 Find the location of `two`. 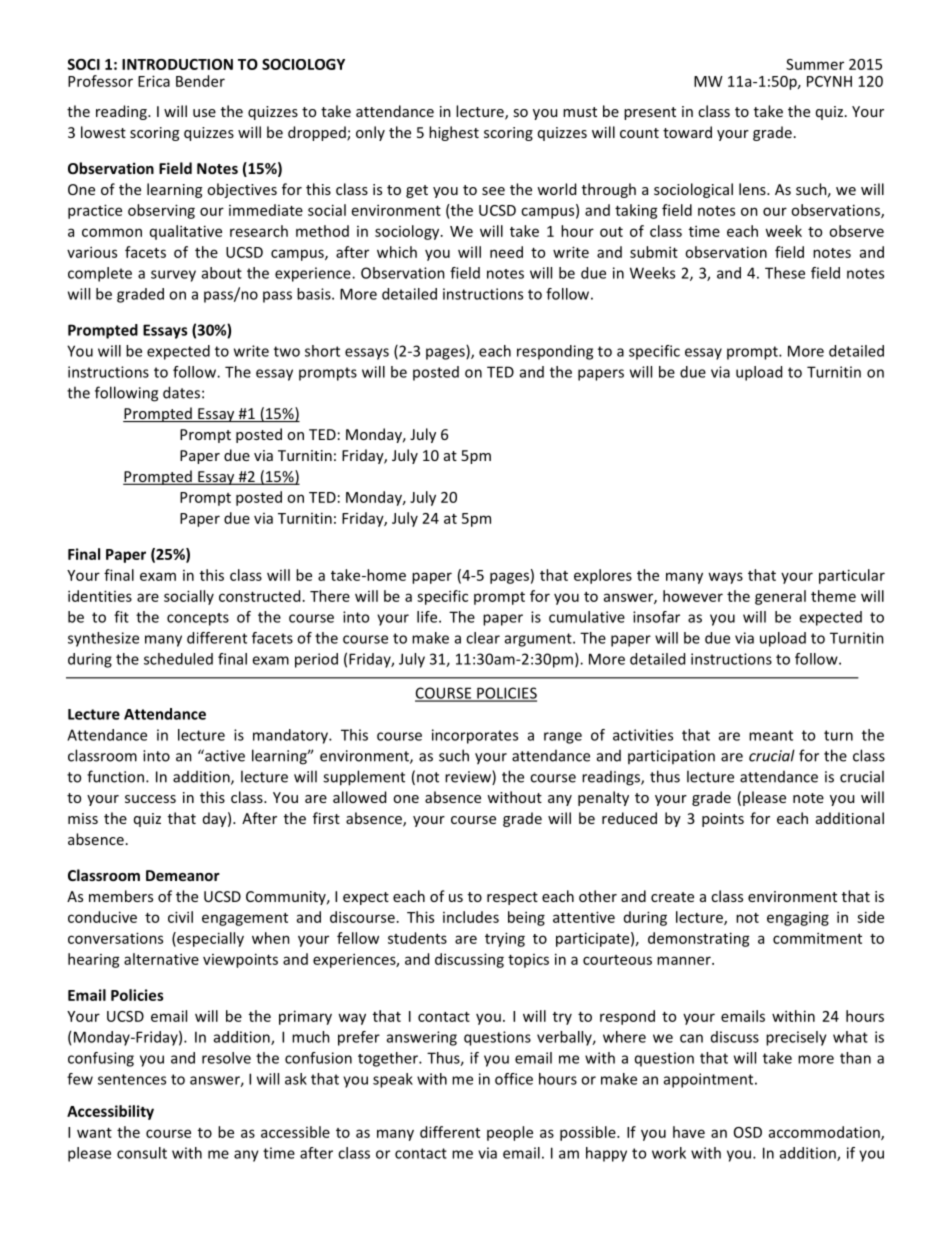

two is located at coordinates (287, 351).
